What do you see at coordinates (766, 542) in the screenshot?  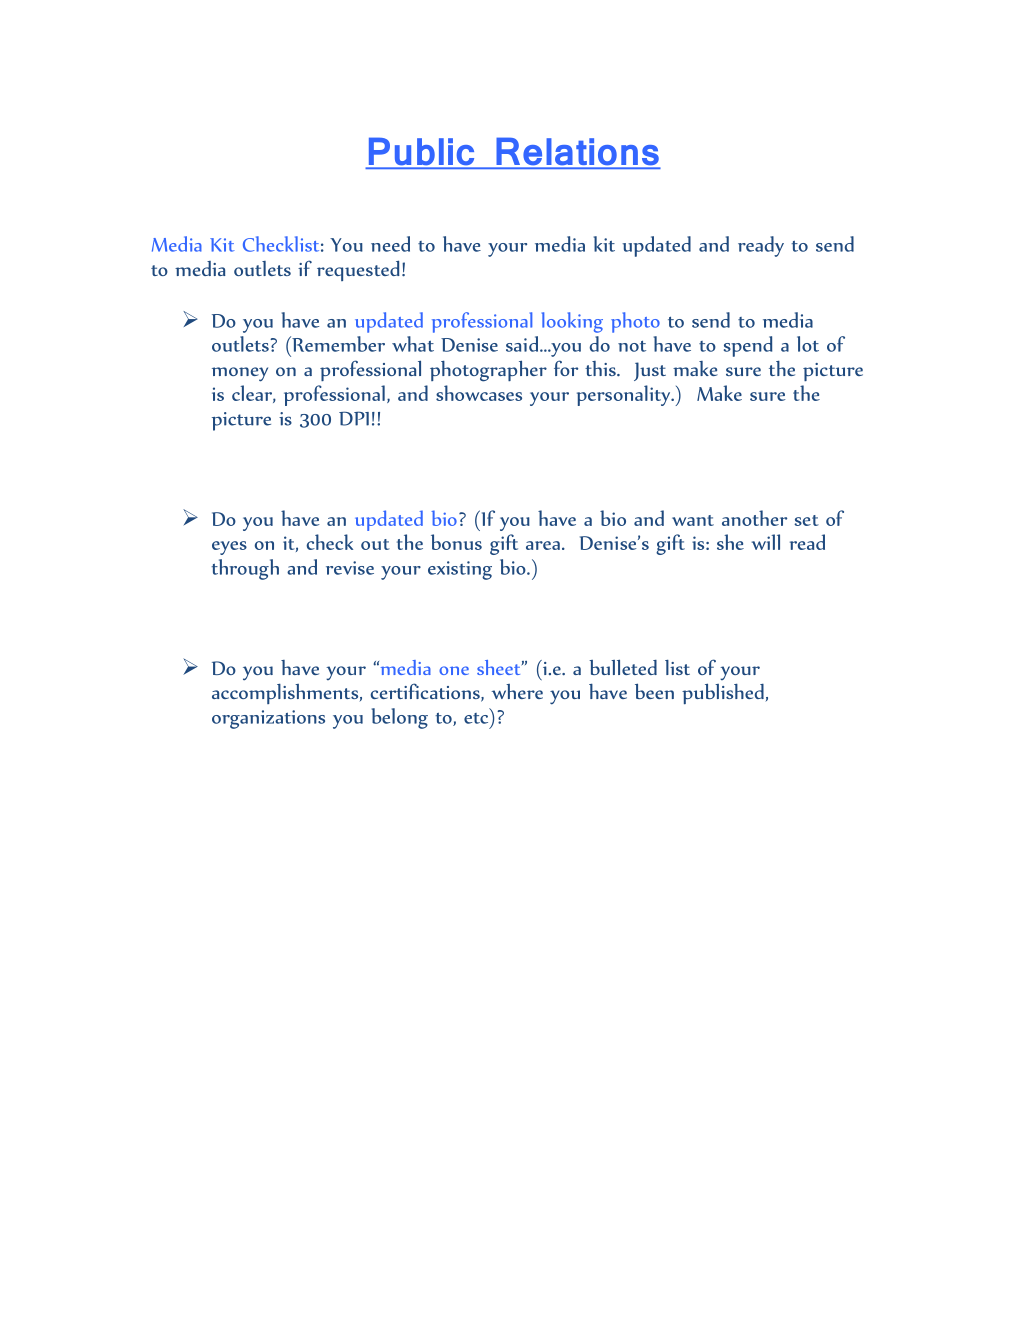 I see `will` at bounding box center [766, 542].
